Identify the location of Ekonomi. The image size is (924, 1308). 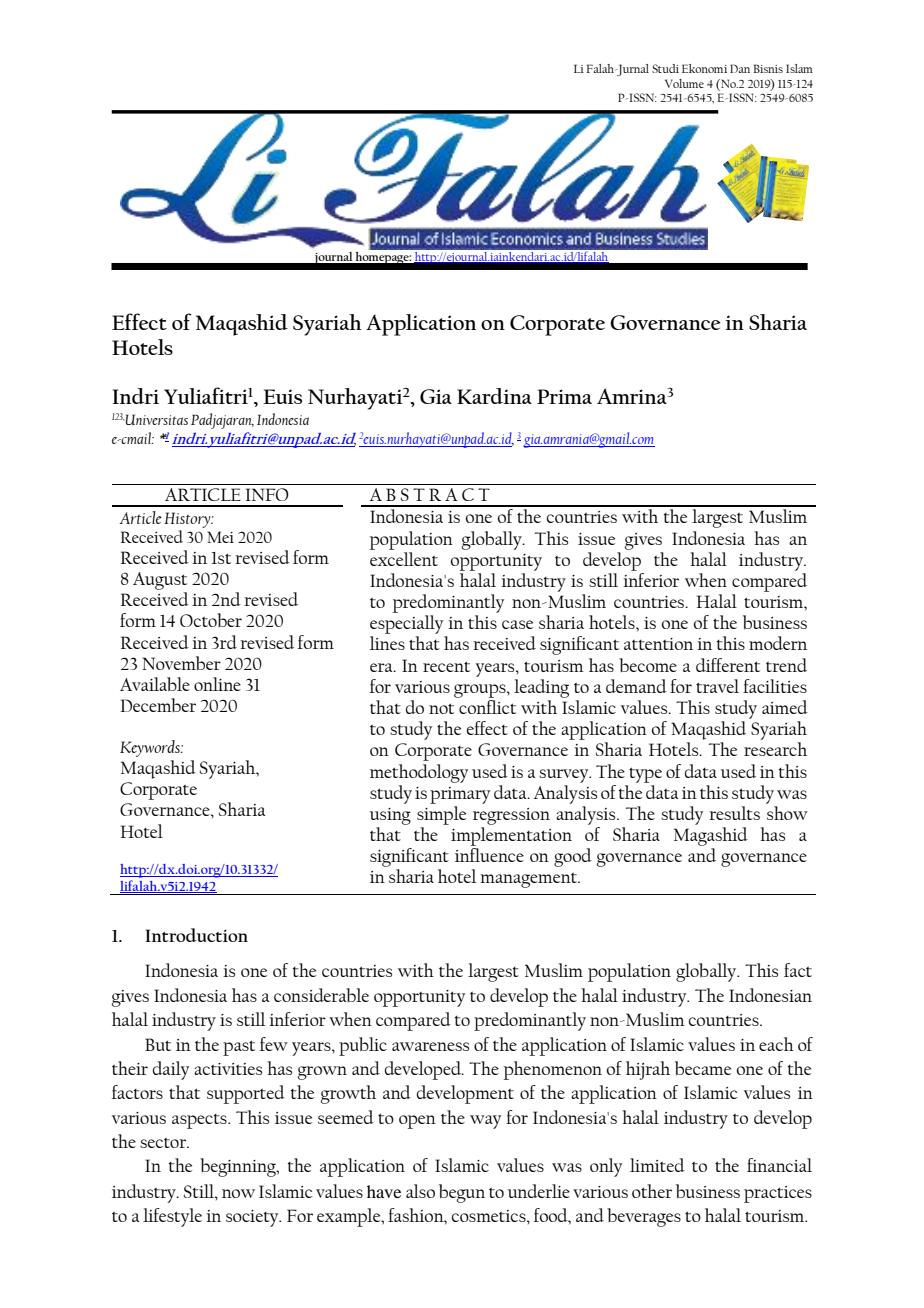
(704, 68).
